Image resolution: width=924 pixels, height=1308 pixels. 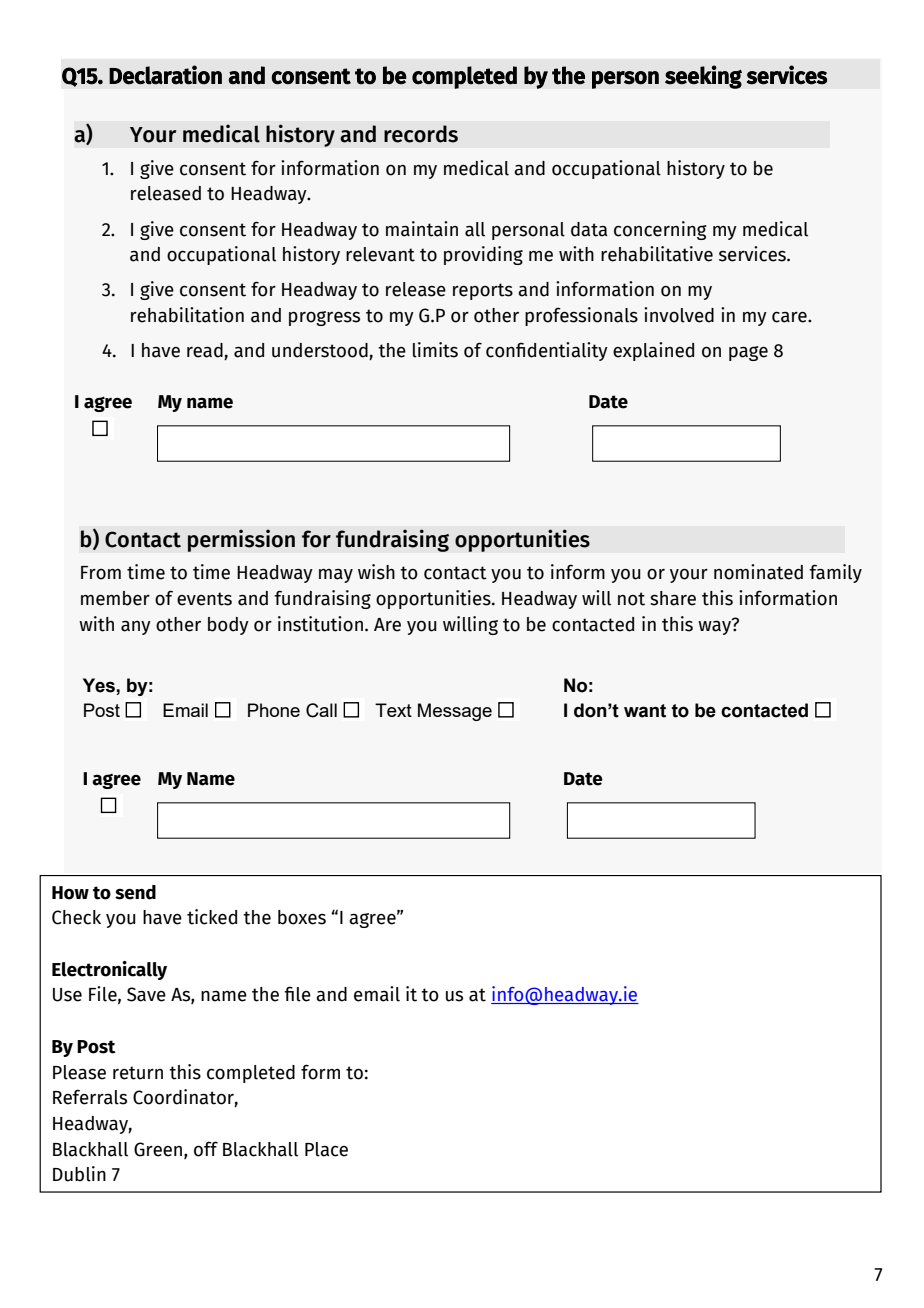 What do you see at coordinates (146, 994) in the page?
I see `Save` at bounding box center [146, 994].
